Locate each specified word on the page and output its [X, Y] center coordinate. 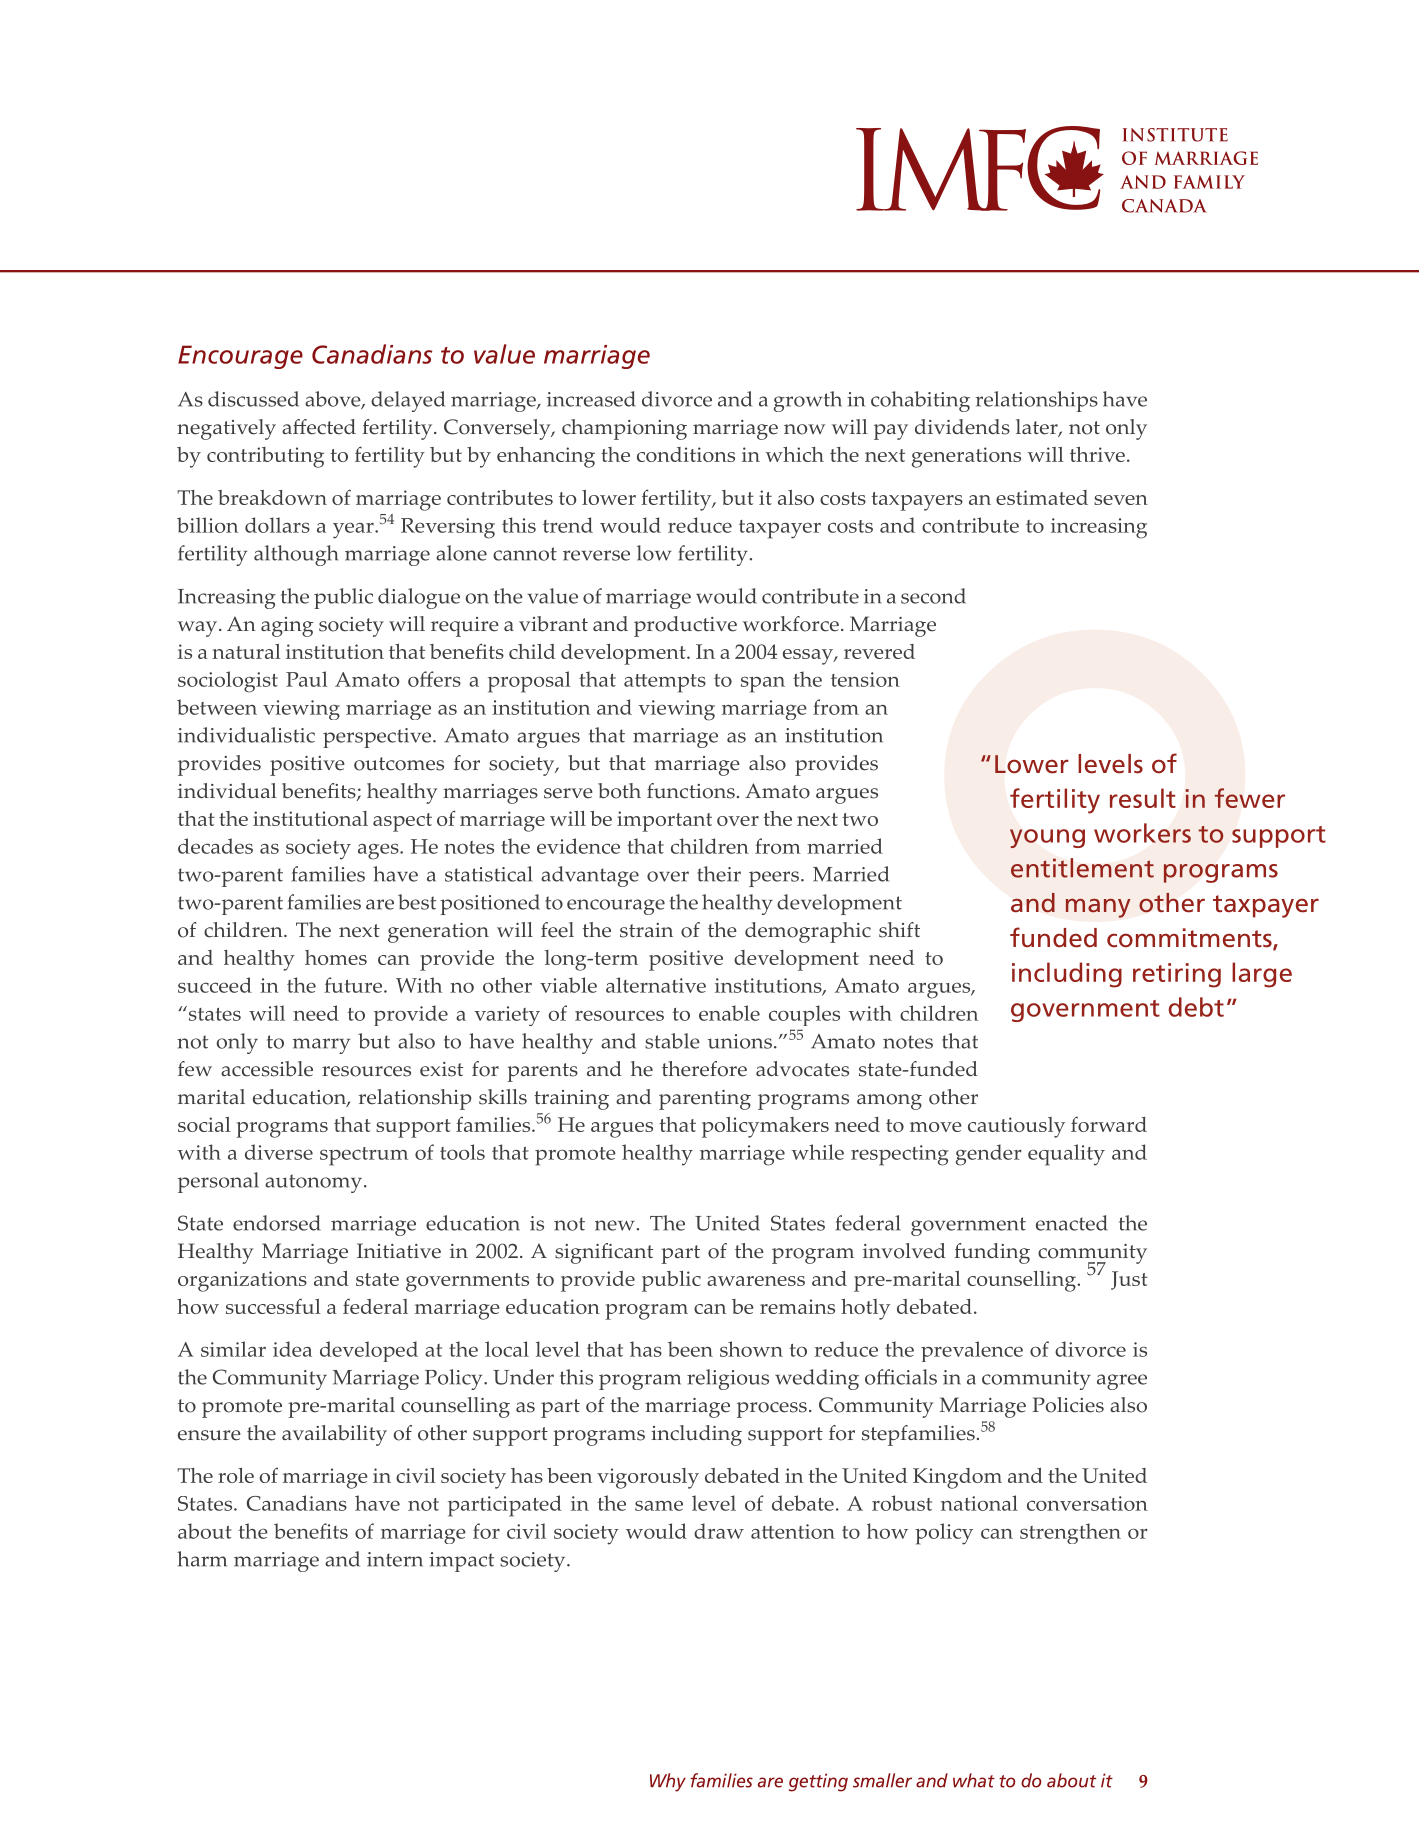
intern [395, 1559]
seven [1121, 500]
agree [1122, 1382]
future [354, 985]
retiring [1177, 975]
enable [729, 1013]
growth [808, 401]
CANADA [1164, 206]
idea [292, 1349]
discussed [253, 399]
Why [668, 1782]
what [974, 1780]
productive [685, 626]
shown [751, 1349]
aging [287, 627]
